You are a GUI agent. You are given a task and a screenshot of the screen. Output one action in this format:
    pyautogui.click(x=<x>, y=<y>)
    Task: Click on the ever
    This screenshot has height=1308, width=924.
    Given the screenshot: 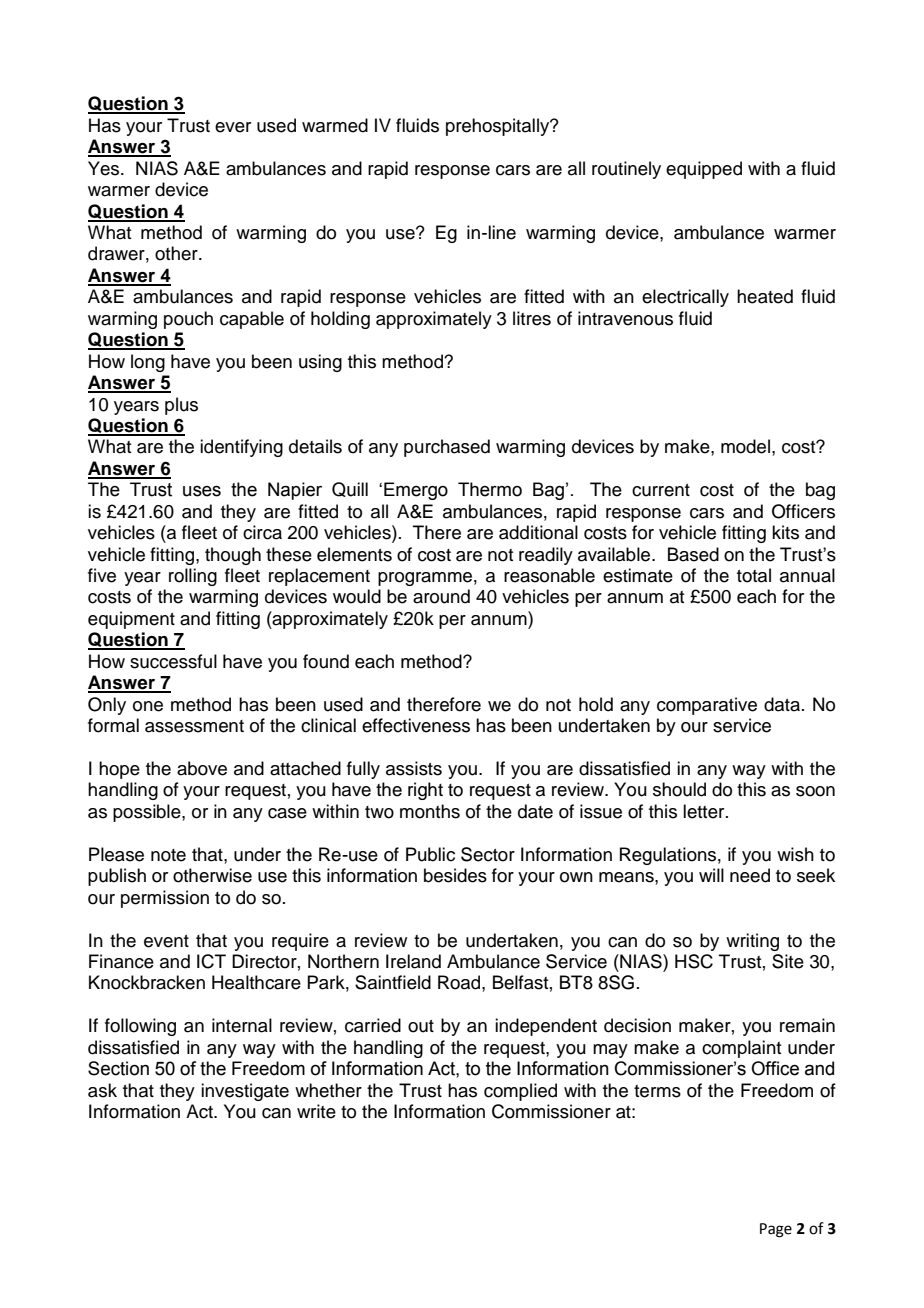 What is the action you would take?
    pyautogui.click(x=233, y=127)
